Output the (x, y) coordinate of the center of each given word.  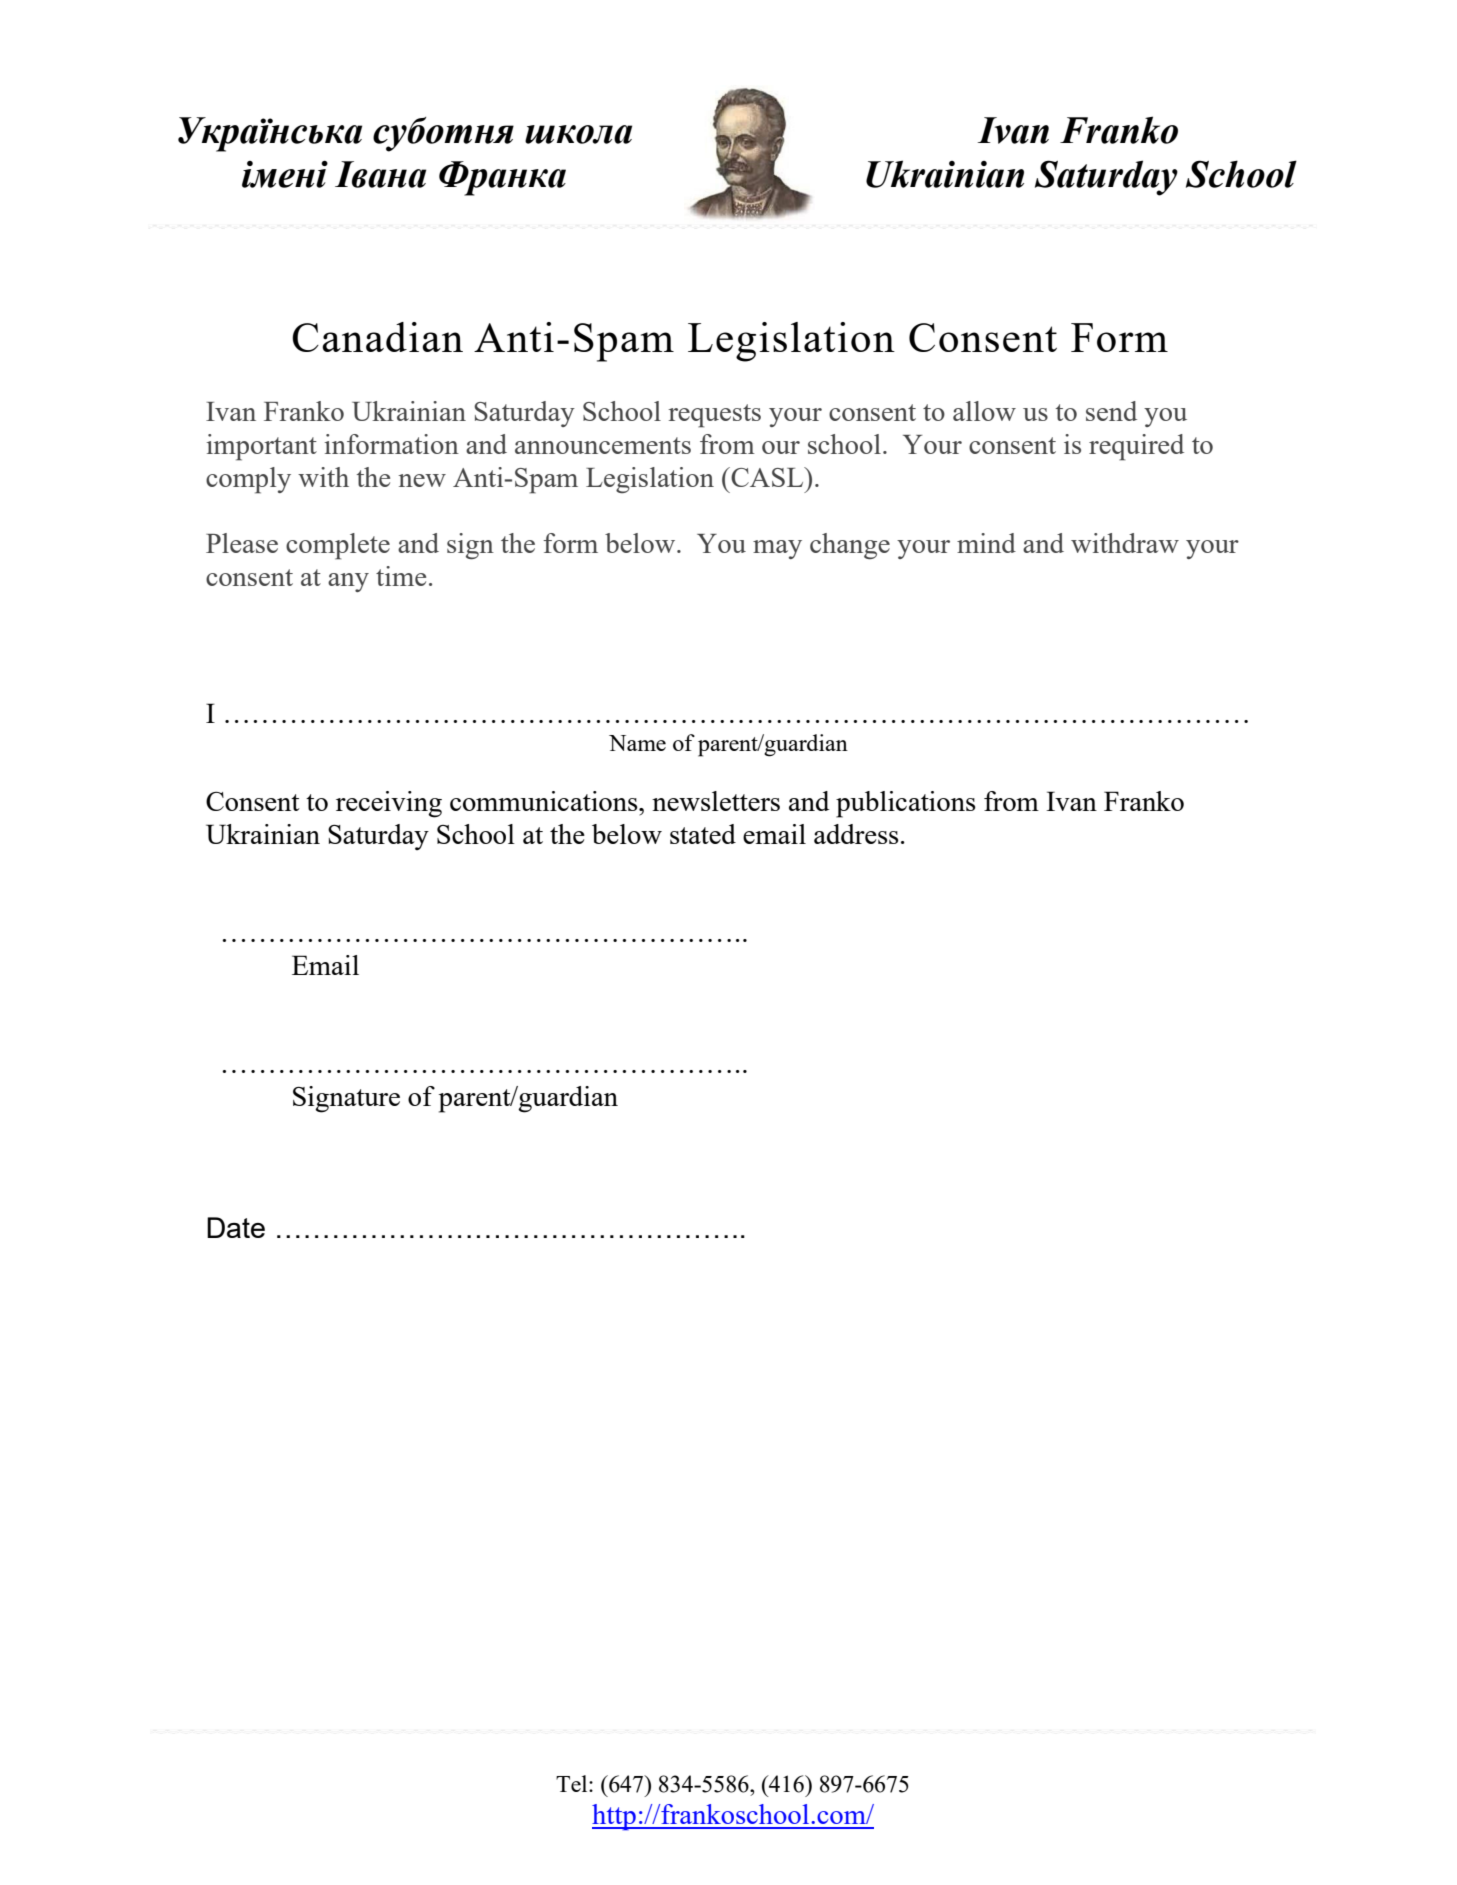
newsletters (716, 801)
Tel (573, 1783)
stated (703, 834)
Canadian (377, 337)
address (856, 834)
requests (714, 416)
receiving (389, 804)
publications (906, 804)
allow (984, 411)
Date (236, 1227)
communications (545, 801)
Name (637, 743)
